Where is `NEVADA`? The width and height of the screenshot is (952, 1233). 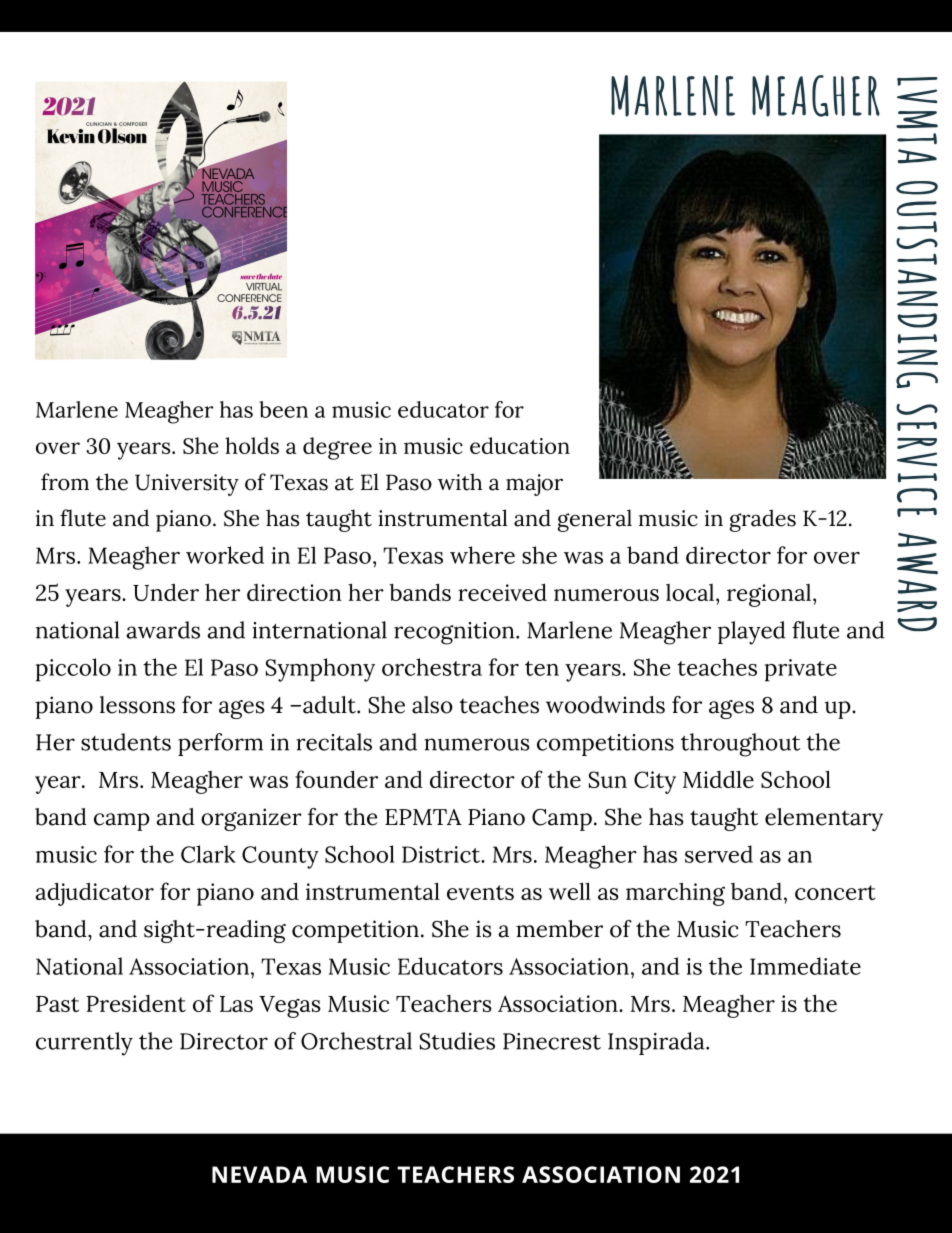
NEVADA is located at coordinates (259, 1174).
